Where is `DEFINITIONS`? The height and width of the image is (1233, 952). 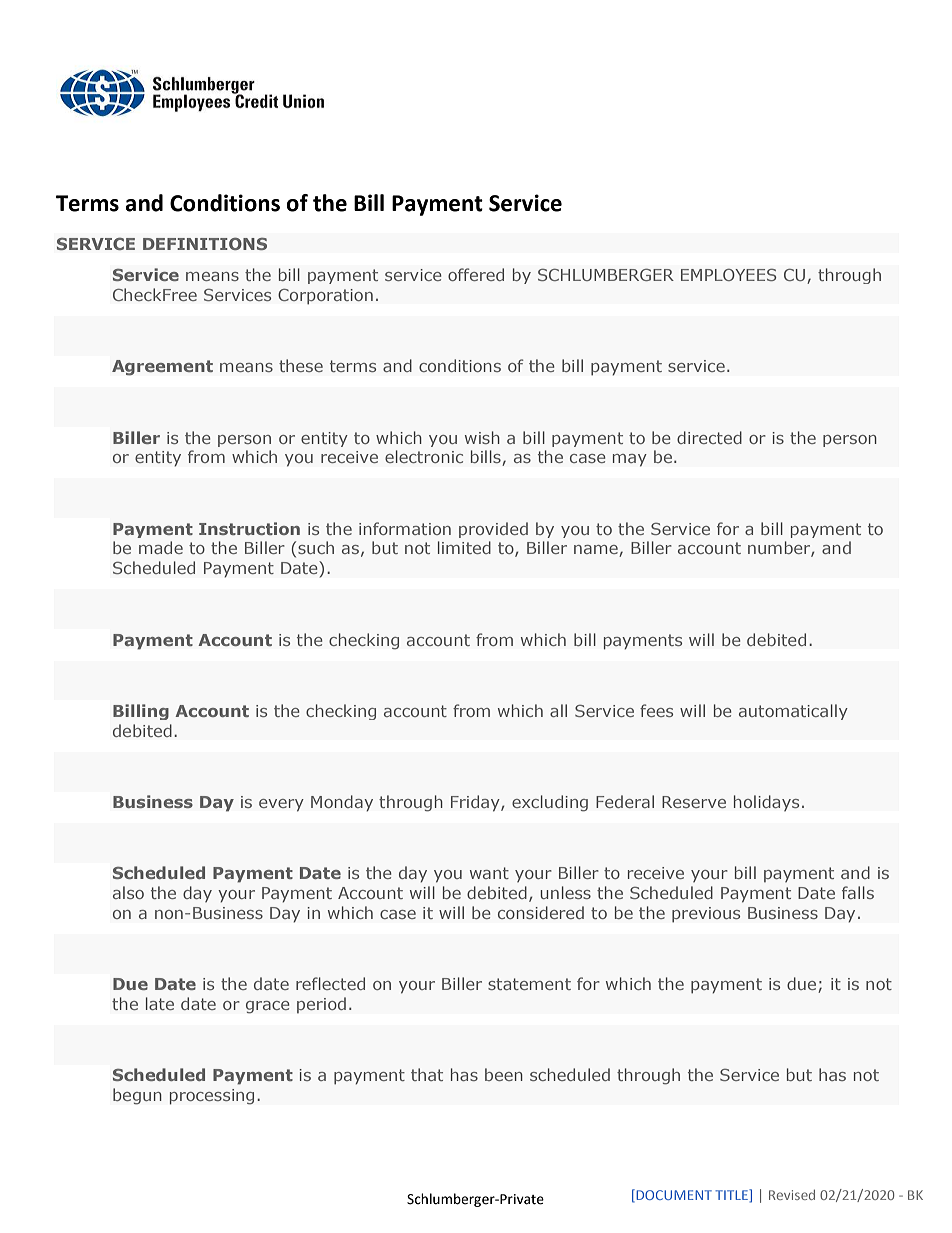 DEFINITIONS is located at coordinates (205, 244).
